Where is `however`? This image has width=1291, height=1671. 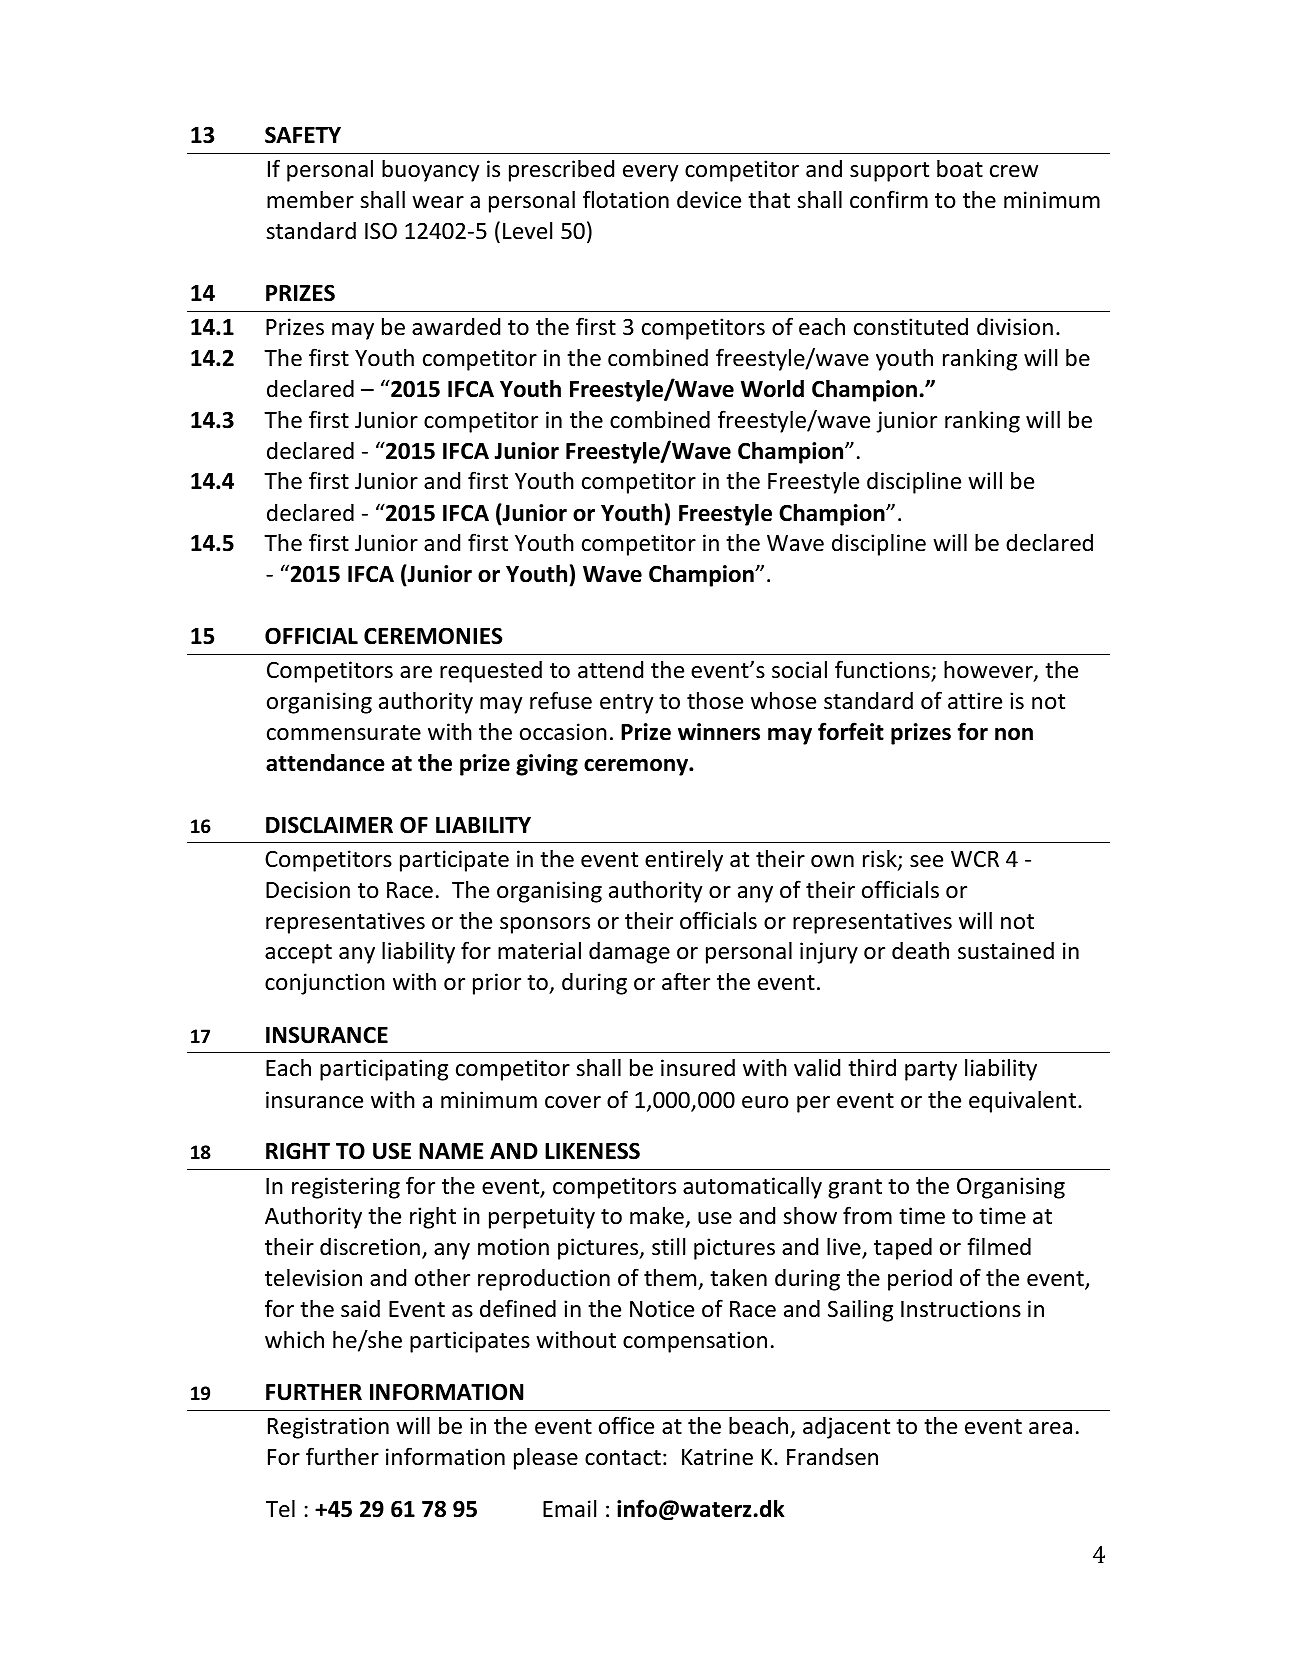 however is located at coordinates (989, 670).
